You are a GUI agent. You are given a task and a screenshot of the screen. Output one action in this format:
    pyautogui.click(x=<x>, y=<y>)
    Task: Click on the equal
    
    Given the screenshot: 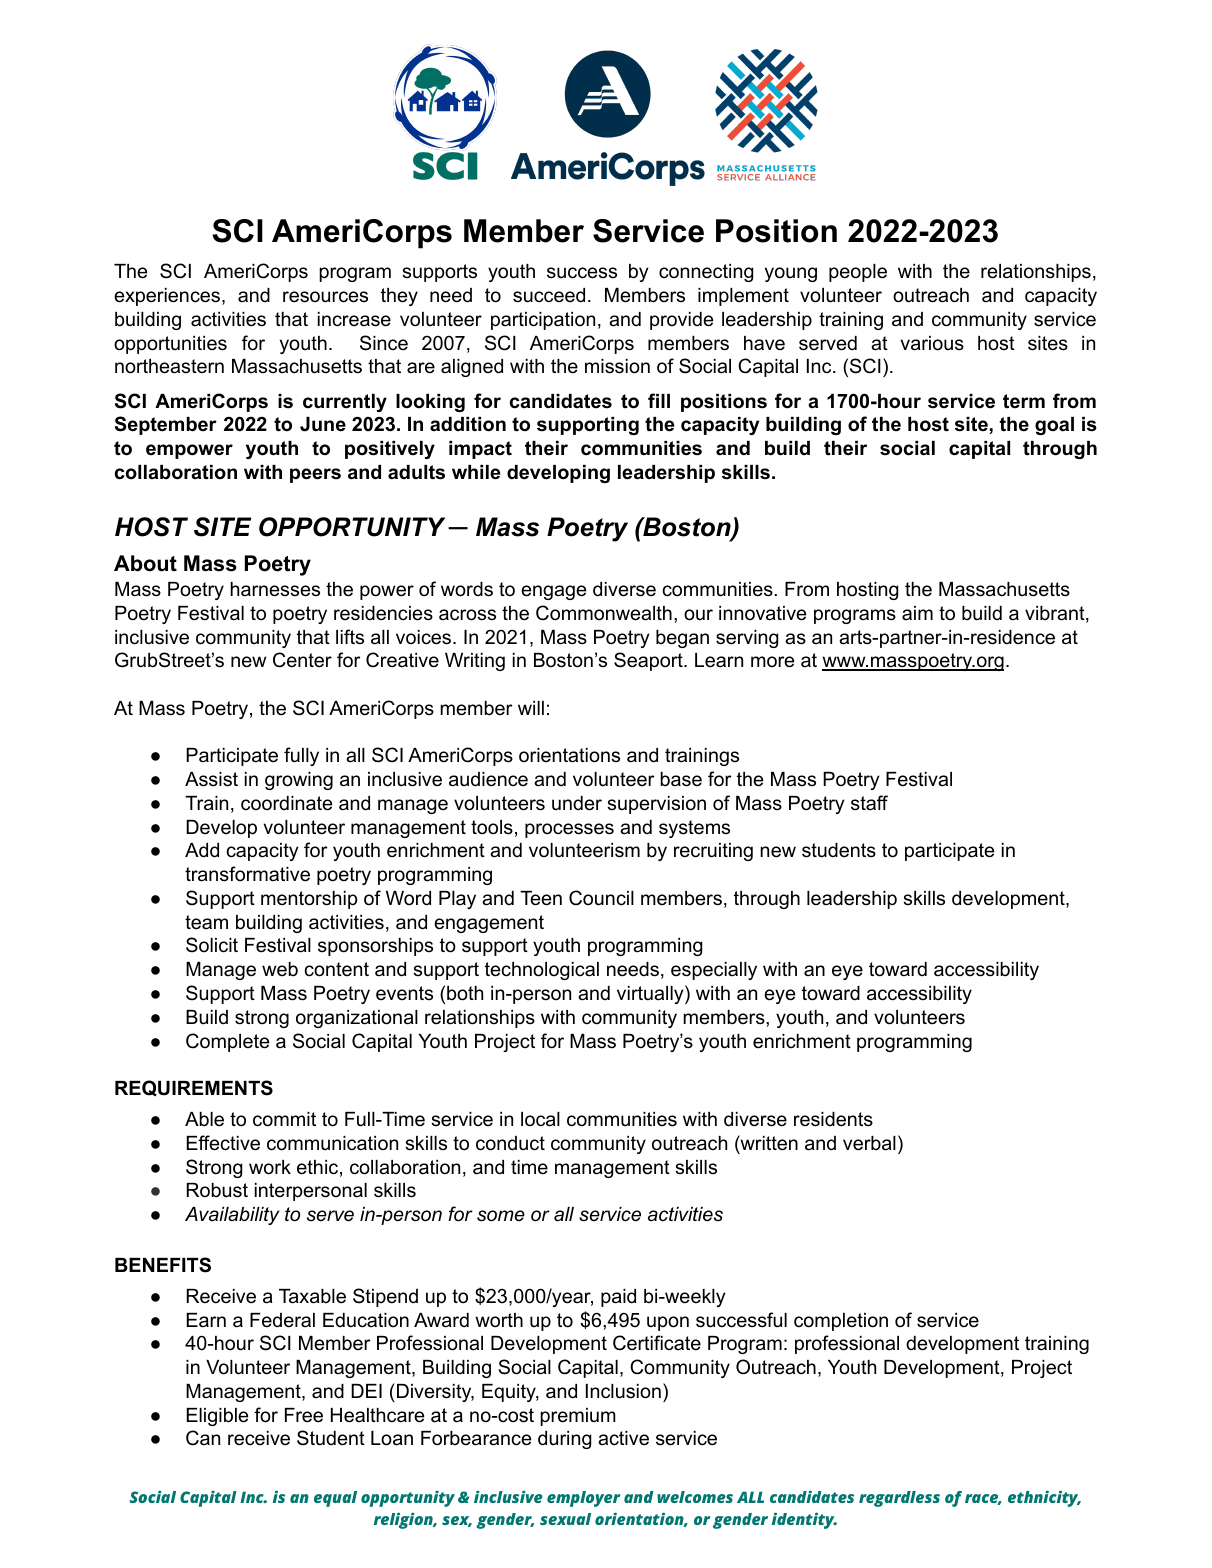 What is the action you would take?
    pyautogui.click(x=335, y=1499)
